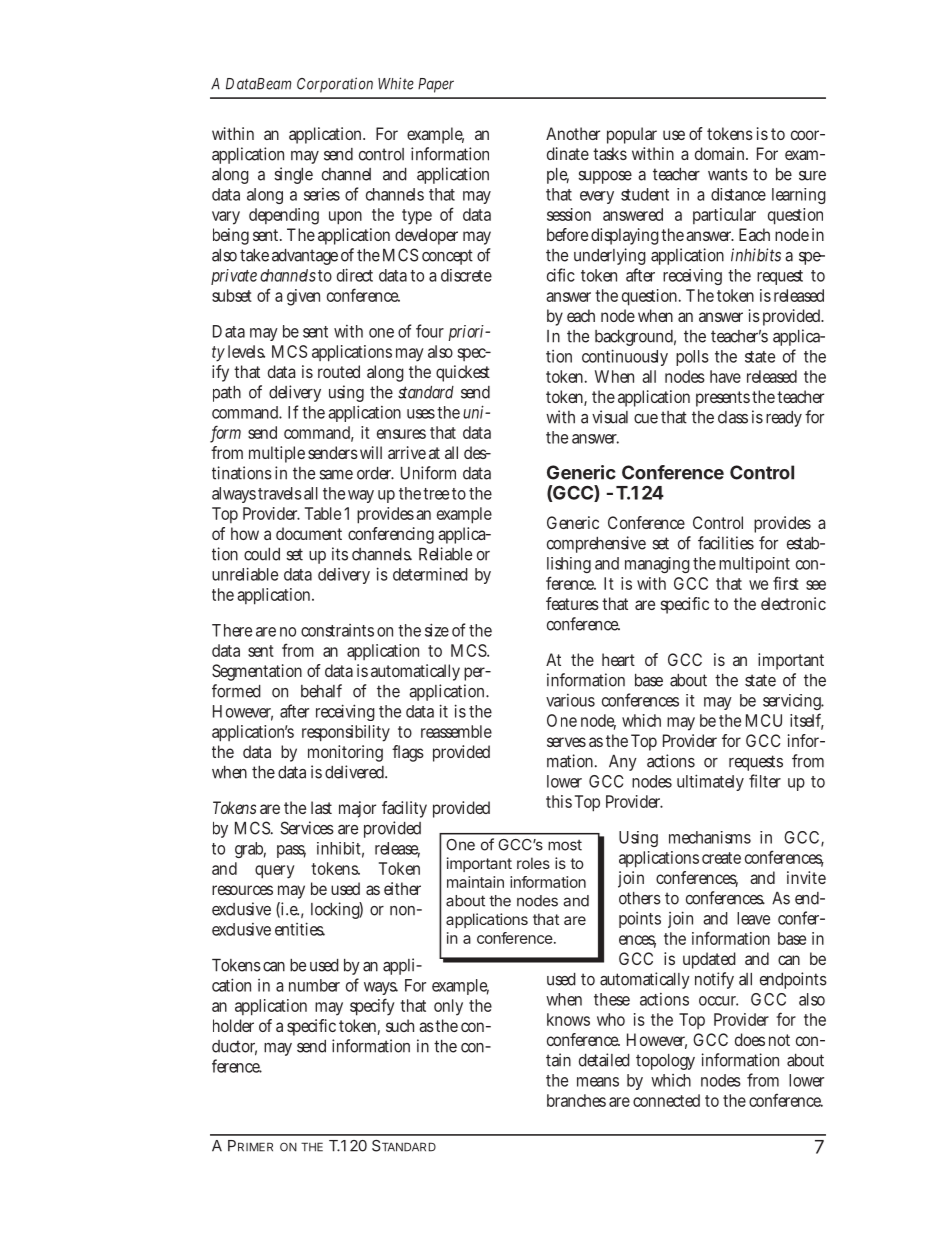  Describe the element at coordinates (293, 175) in the screenshot. I see `single` at that location.
